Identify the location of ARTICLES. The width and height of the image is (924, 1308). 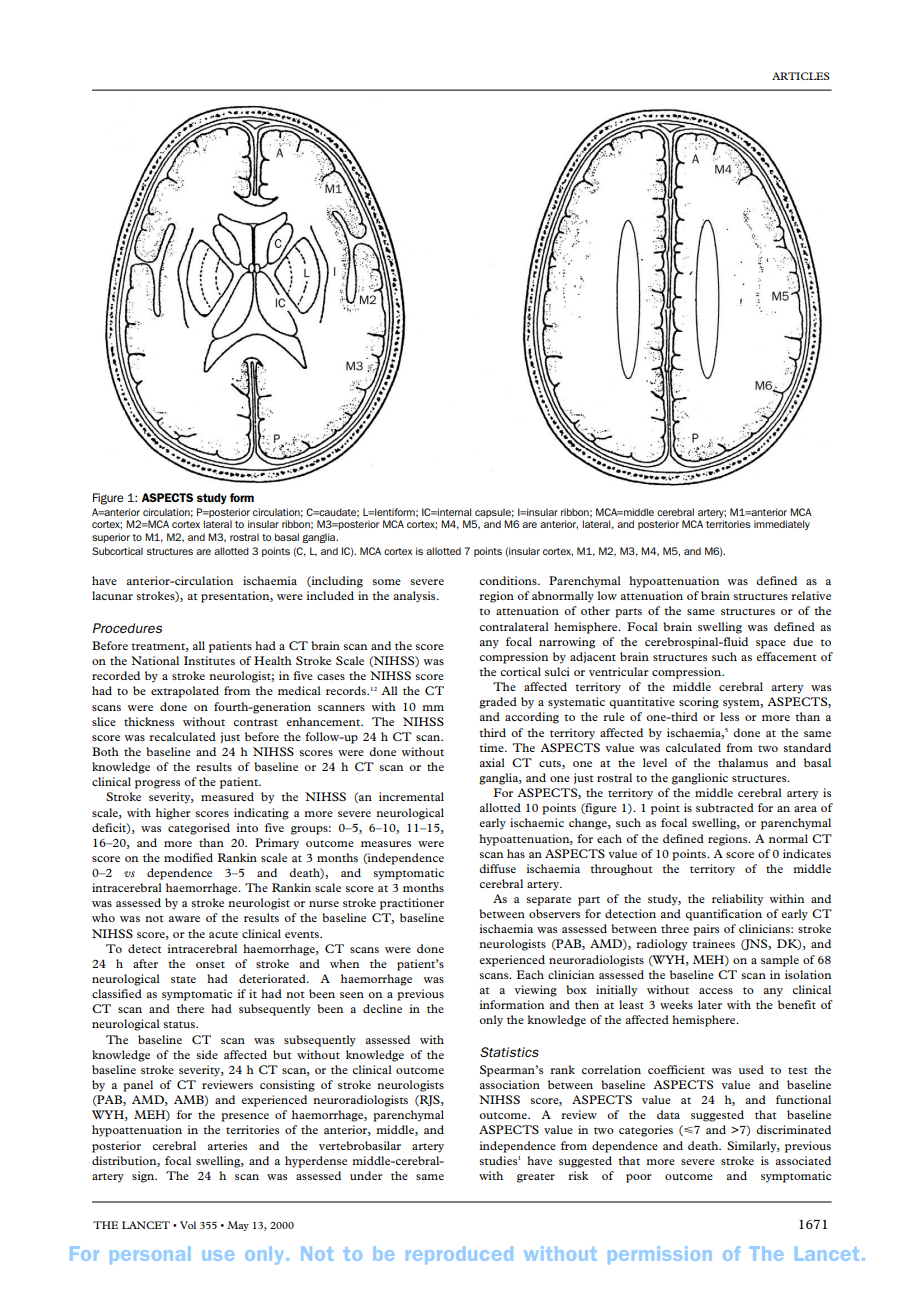
(801, 76).
